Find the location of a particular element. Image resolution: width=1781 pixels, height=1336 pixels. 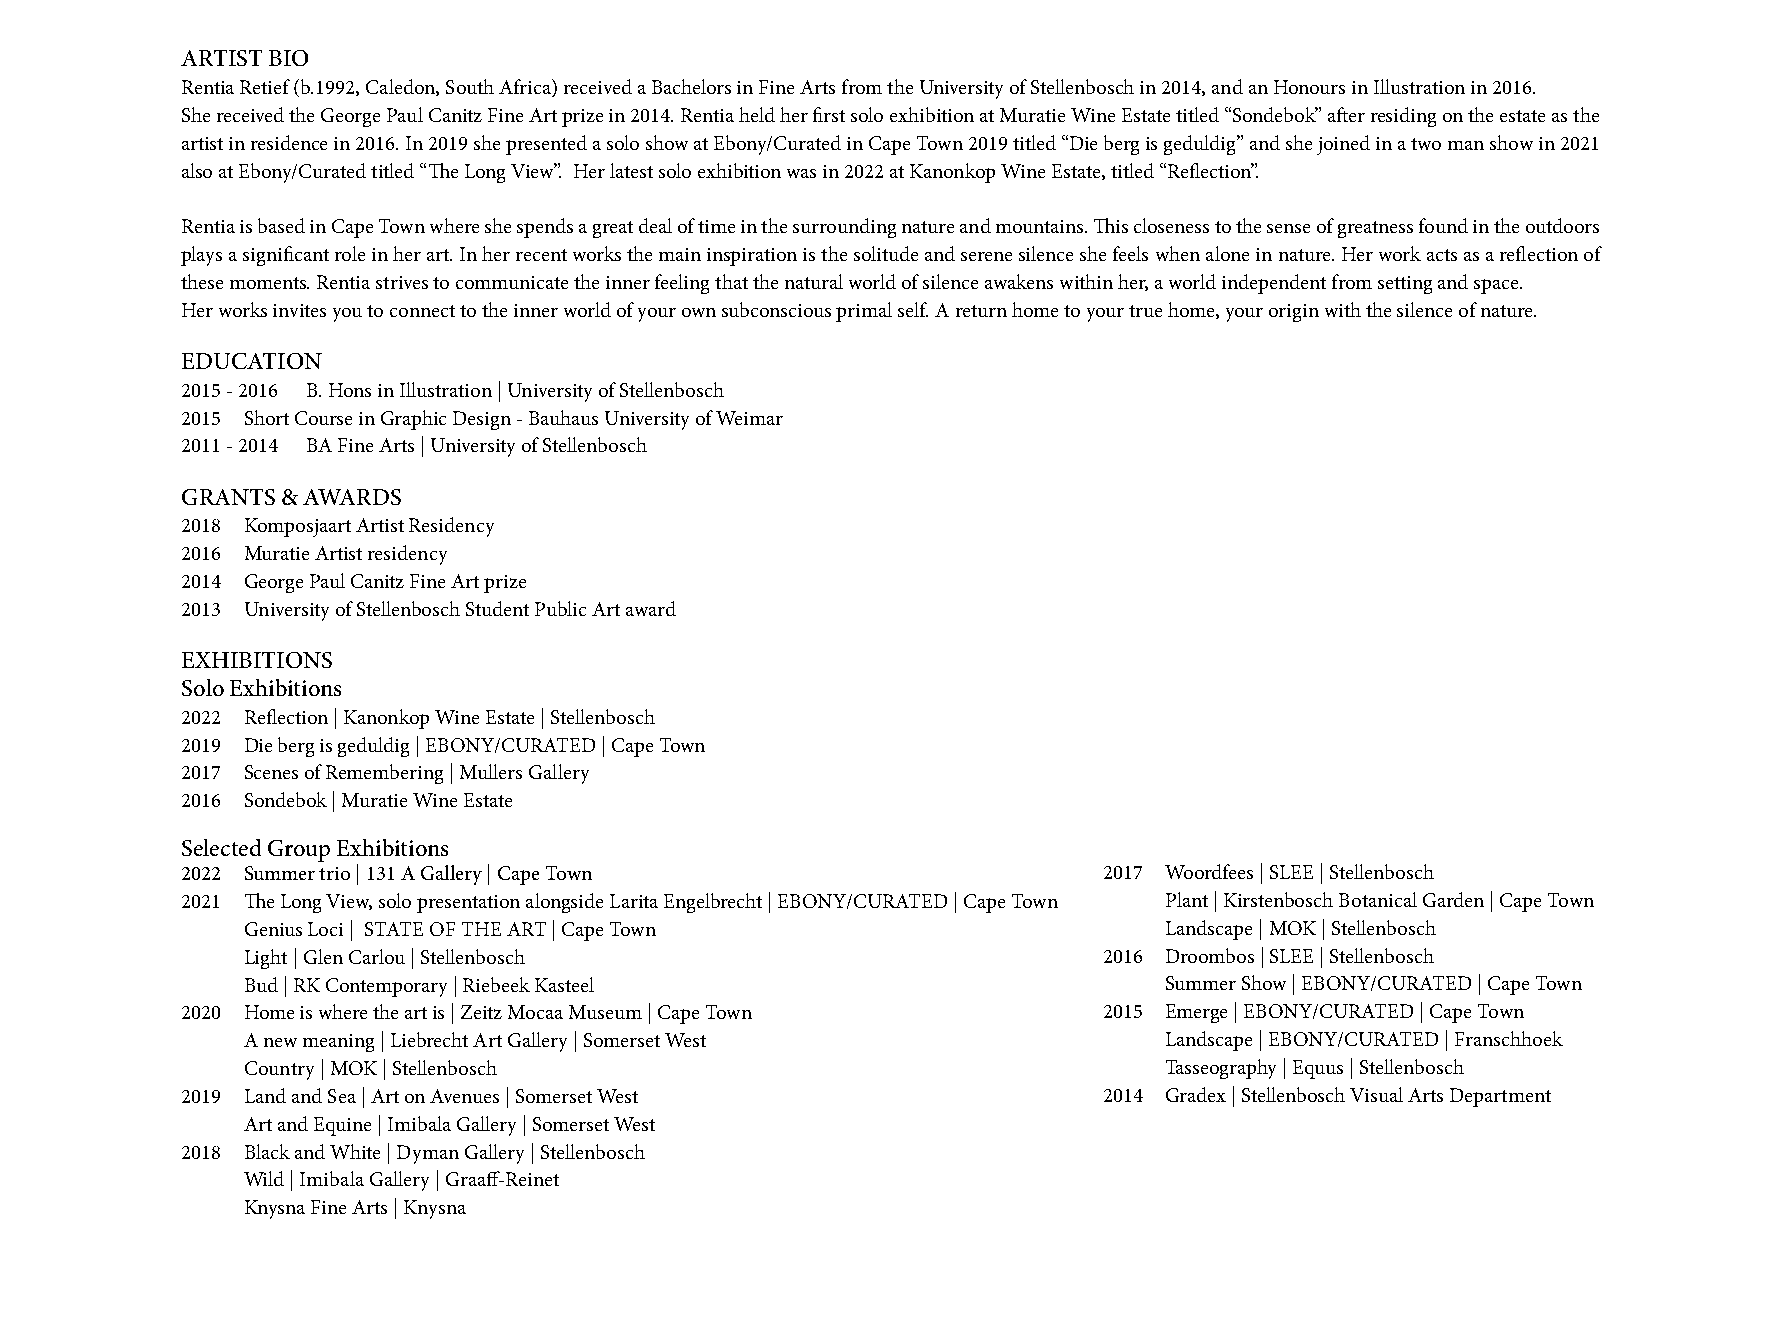

Plant is located at coordinates (1187, 899).
